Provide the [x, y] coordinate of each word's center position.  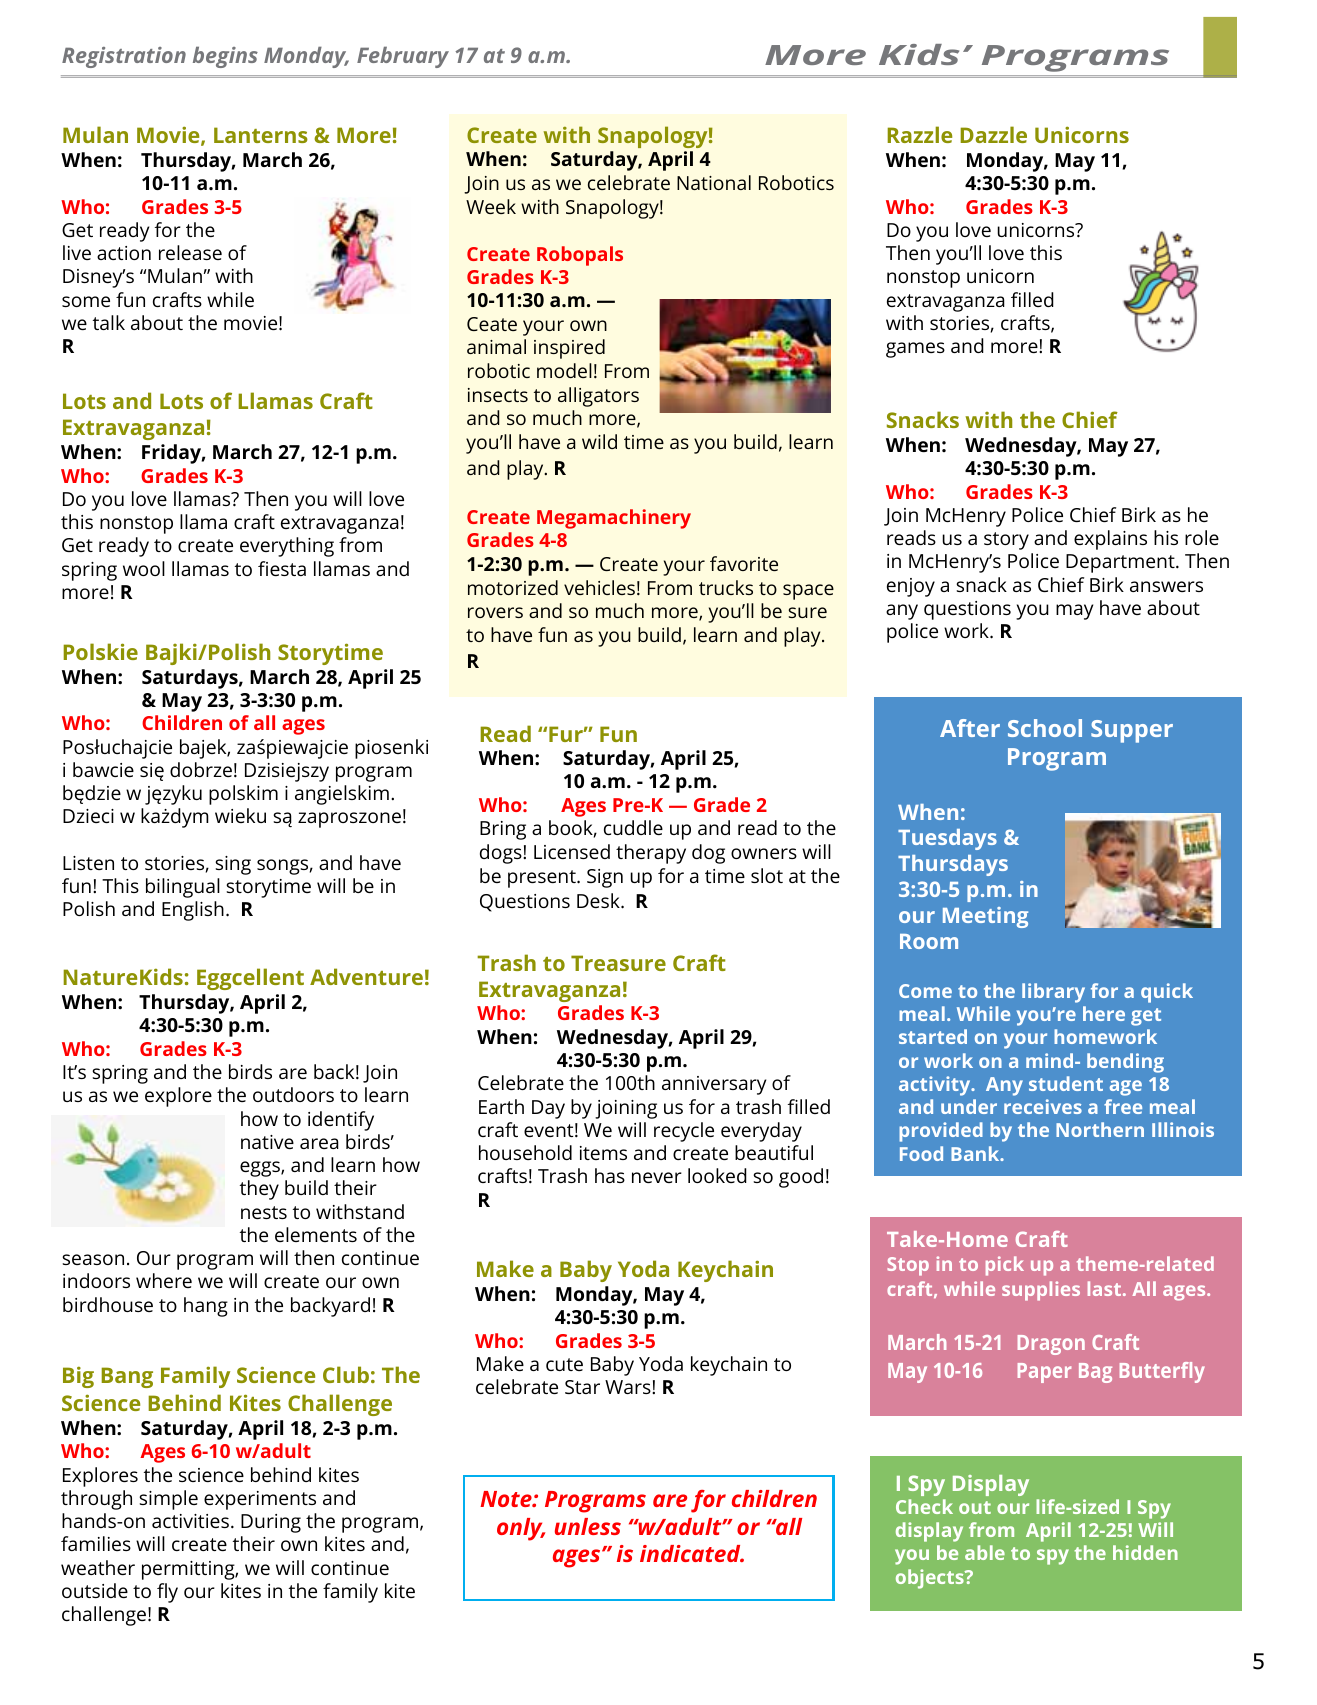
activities [190, 1521]
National [714, 182]
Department [1121, 563]
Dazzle [993, 134]
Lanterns [261, 135]
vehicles [599, 587]
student [1066, 1083]
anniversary [714, 1085]
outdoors [293, 1094]
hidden [1145, 1552]
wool [144, 568]
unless [588, 1526]
